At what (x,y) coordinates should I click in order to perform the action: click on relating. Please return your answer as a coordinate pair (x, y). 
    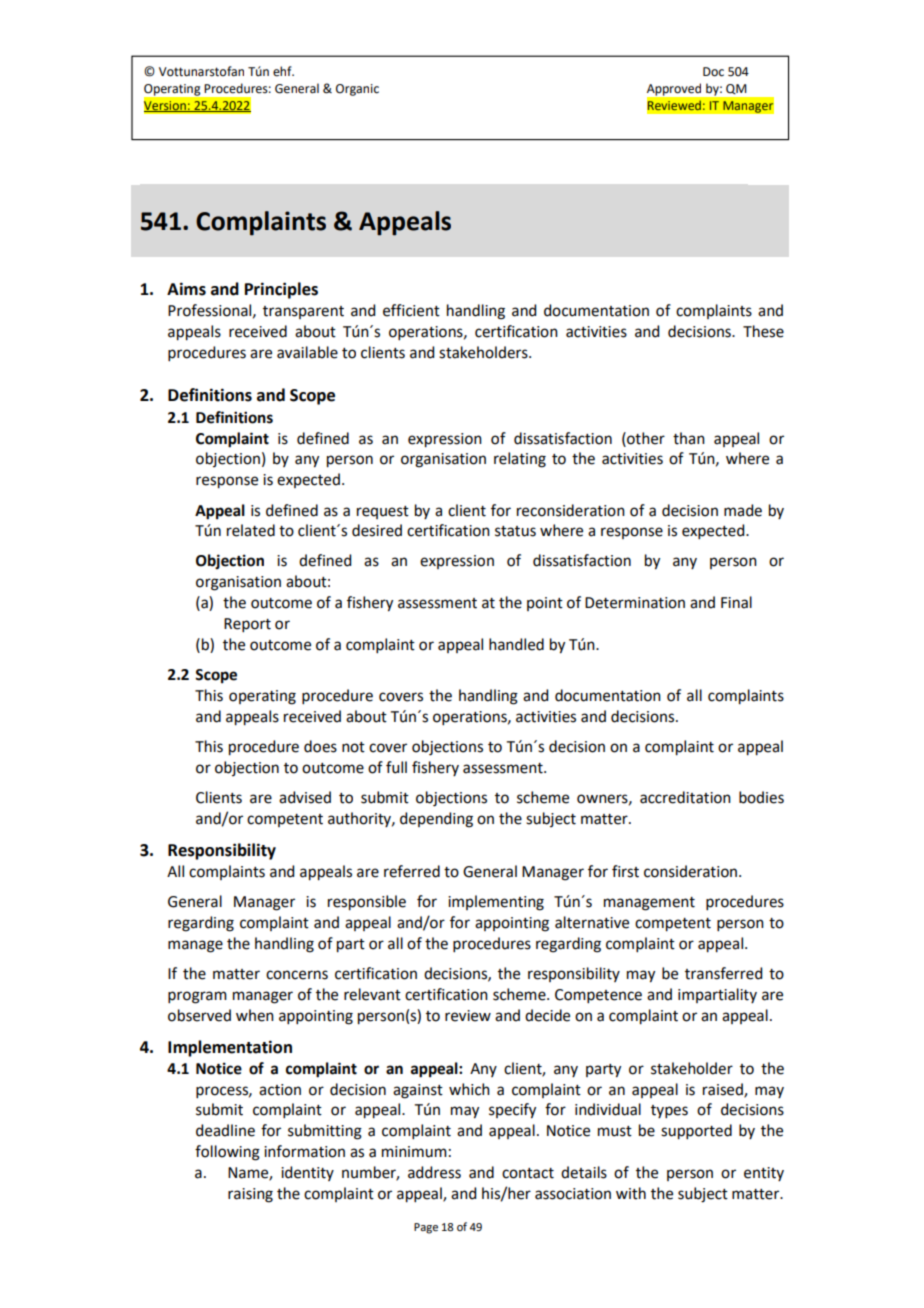
    Looking at the image, I should click on (520, 460).
